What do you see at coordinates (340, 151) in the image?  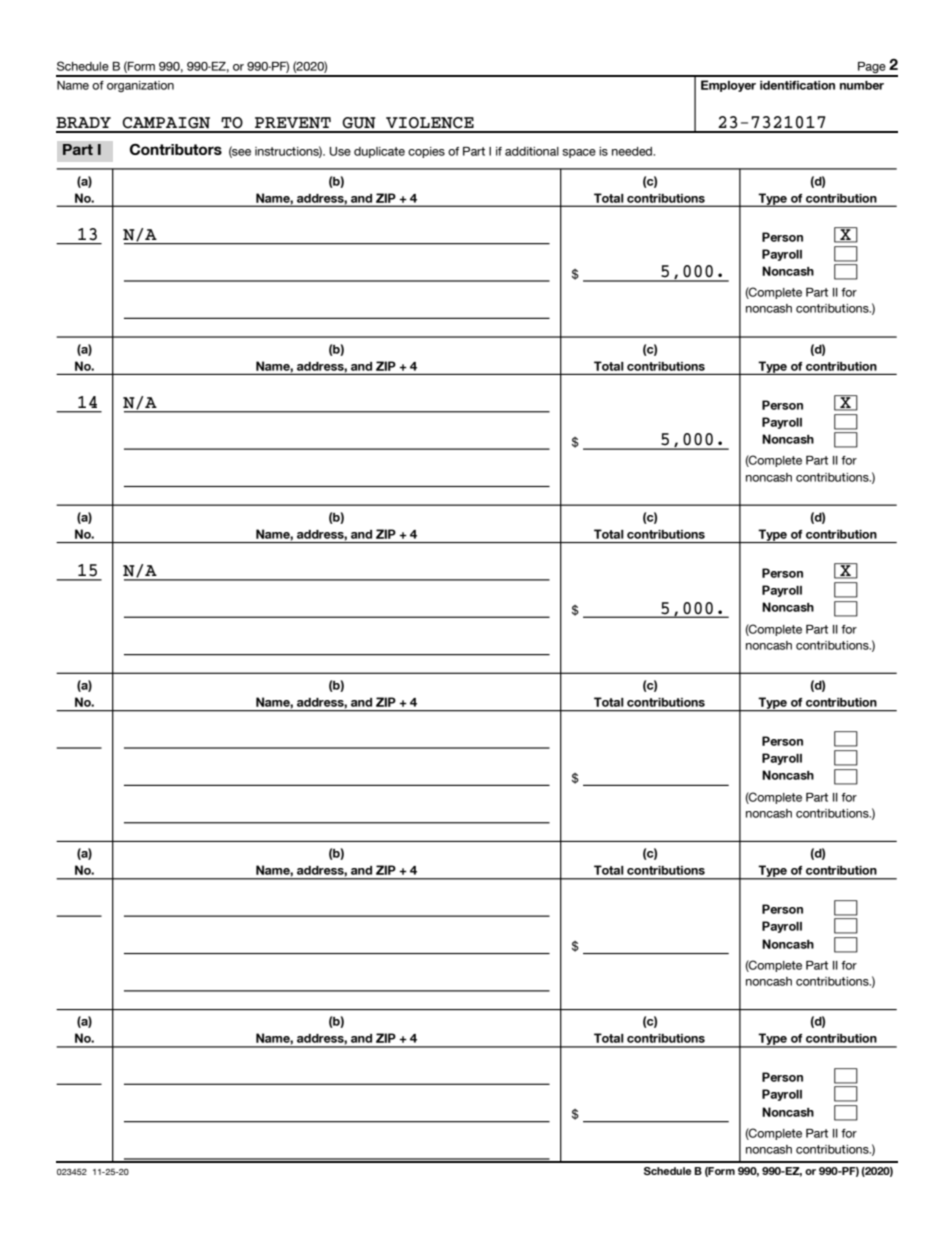 I see `Use` at bounding box center [340, 151].
